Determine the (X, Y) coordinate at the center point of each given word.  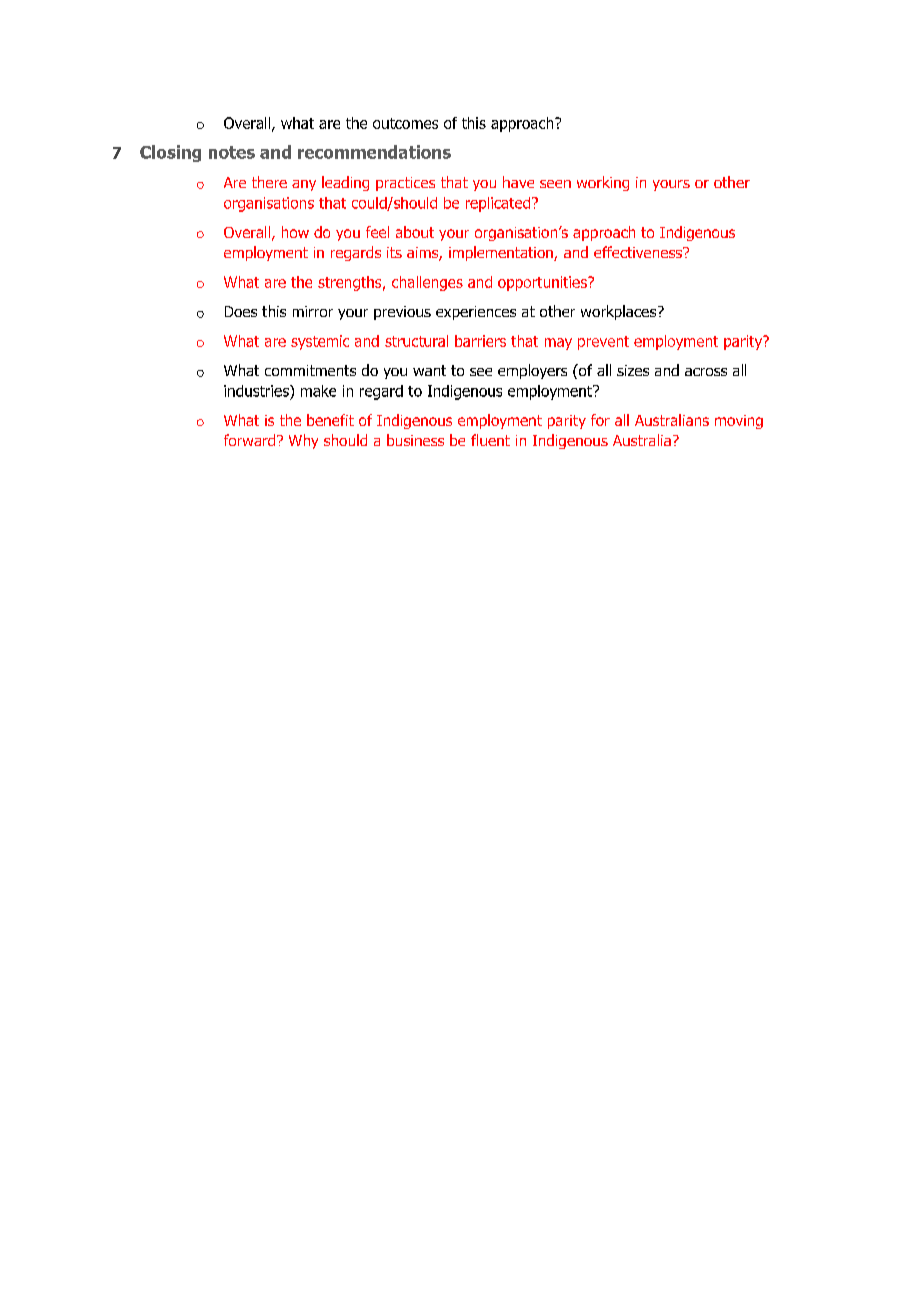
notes (232, 152)
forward (251, 440)
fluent (490, 440)
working (603, 183)
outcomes (405, 123)
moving (739, 422)
